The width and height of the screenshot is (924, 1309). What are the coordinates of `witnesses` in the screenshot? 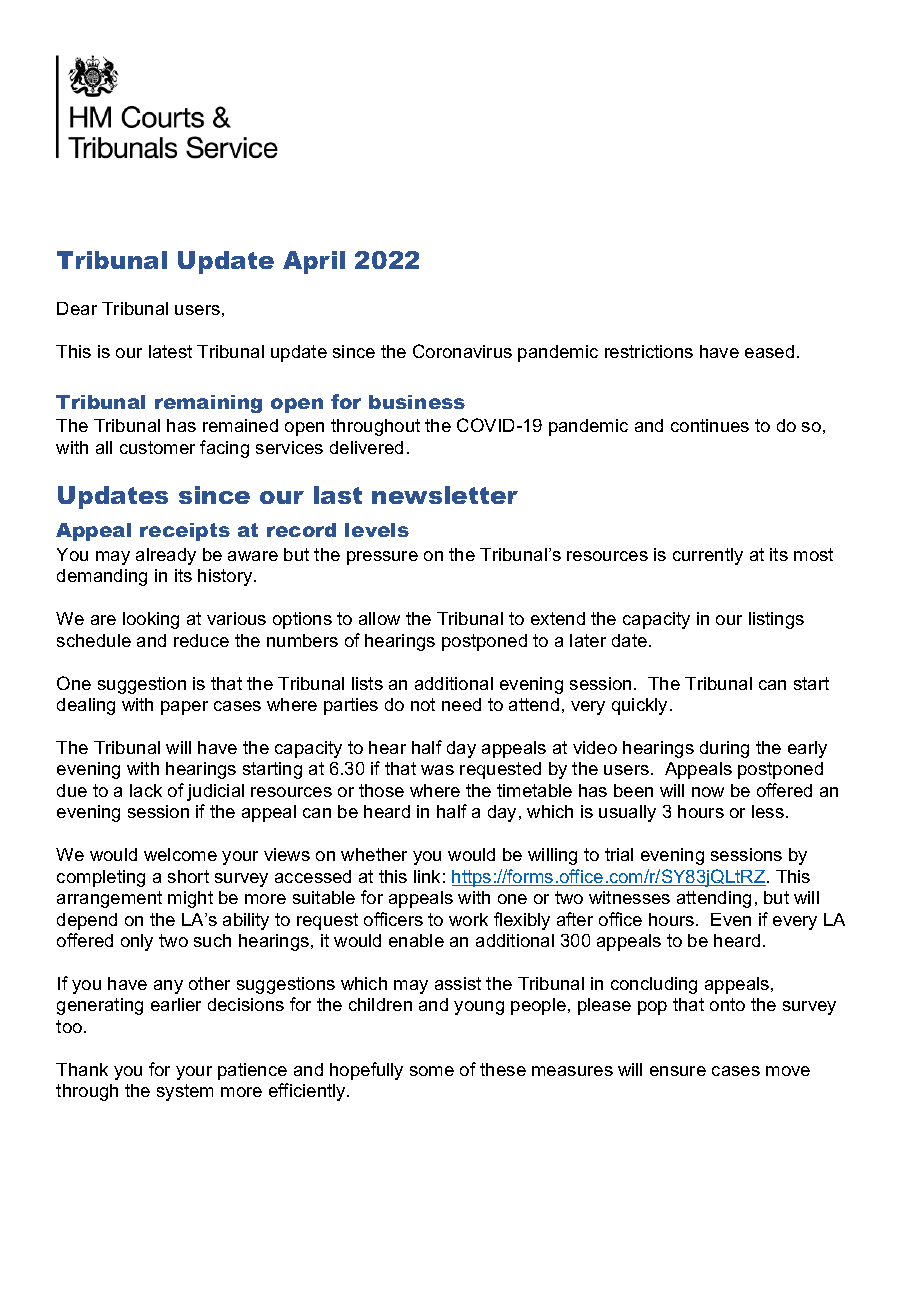 It's located at (629, 897).
